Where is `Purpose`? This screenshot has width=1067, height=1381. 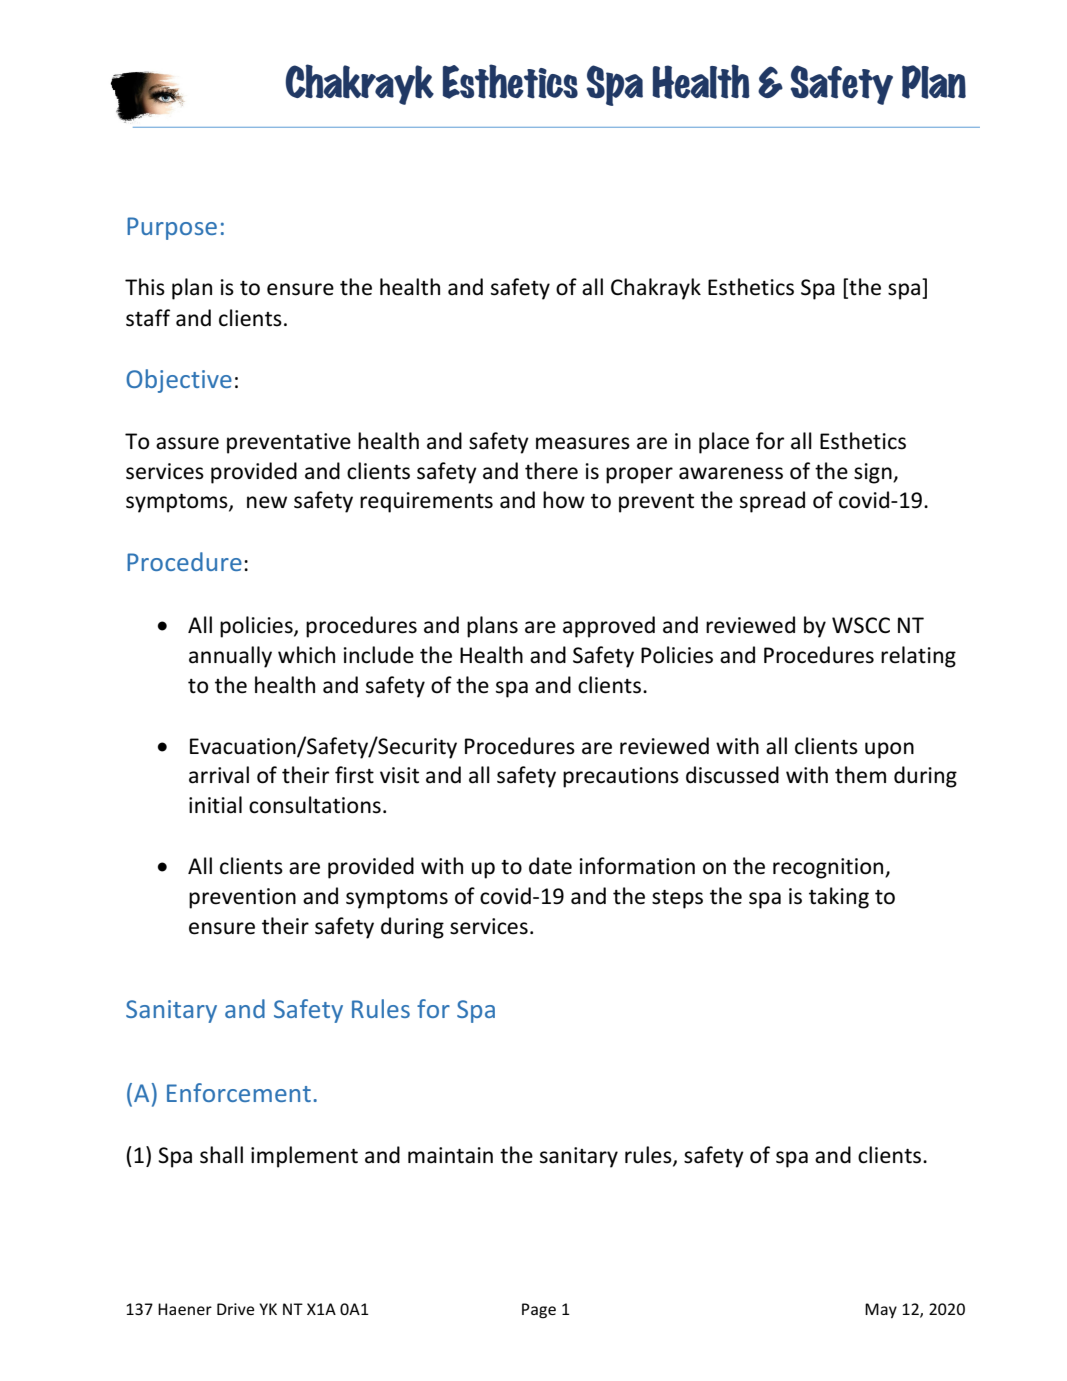 Purpose is located at coordinates (172, 228).
